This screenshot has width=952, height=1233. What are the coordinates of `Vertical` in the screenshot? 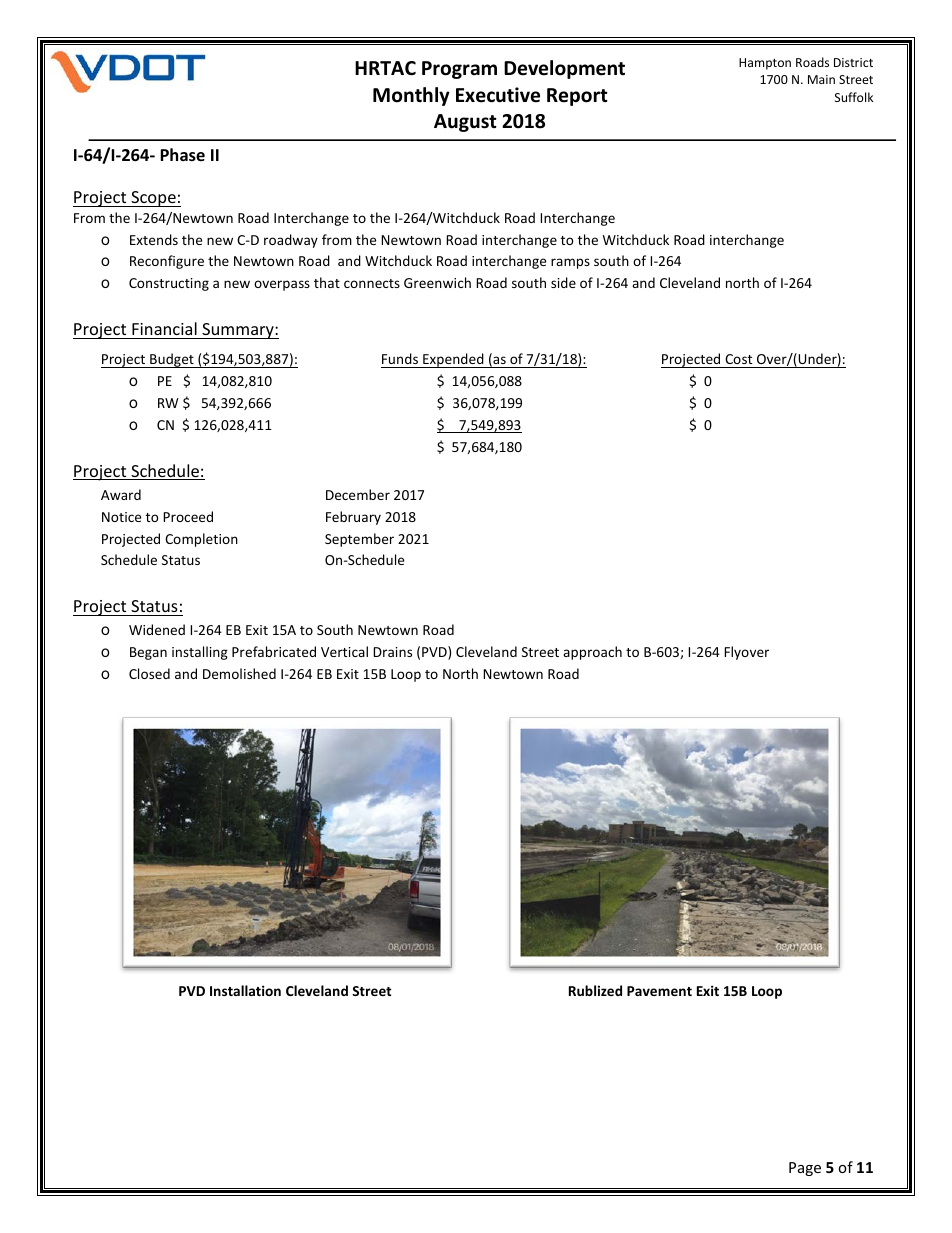 It's located at (344, 651).
